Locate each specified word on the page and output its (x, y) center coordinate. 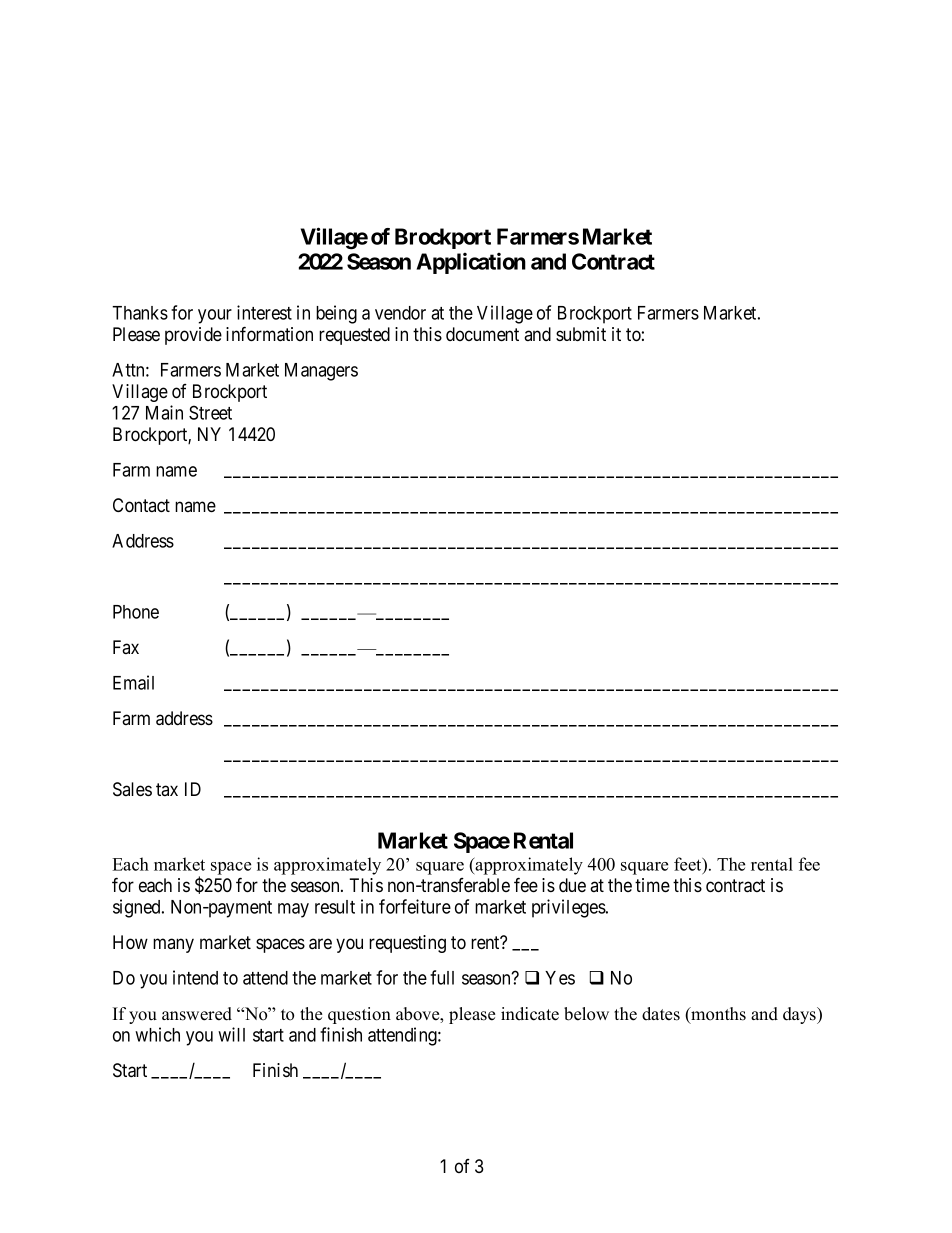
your (215, 316)
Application (471, 263)
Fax (126, 647)
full (442, 977)
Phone (136, 612)
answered (197, 1014)
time (652, 885)
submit (581, 334)
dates (661, 1014)
